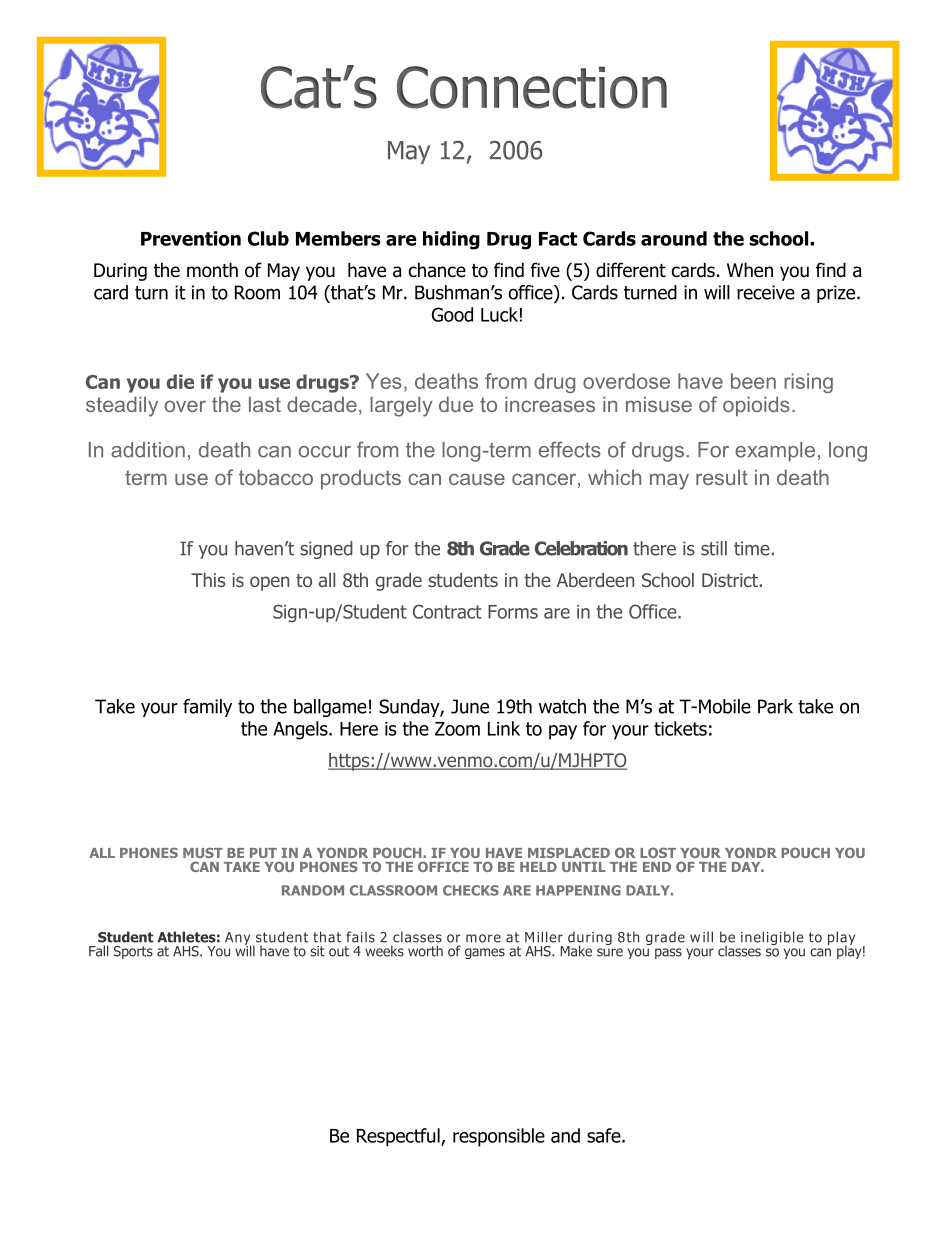 The width and height of the screenshot is (952, 1233). What do you see at coordinates (447, 611) in the screenshot?
I see `Contract` at bounding box center [447, 611].
